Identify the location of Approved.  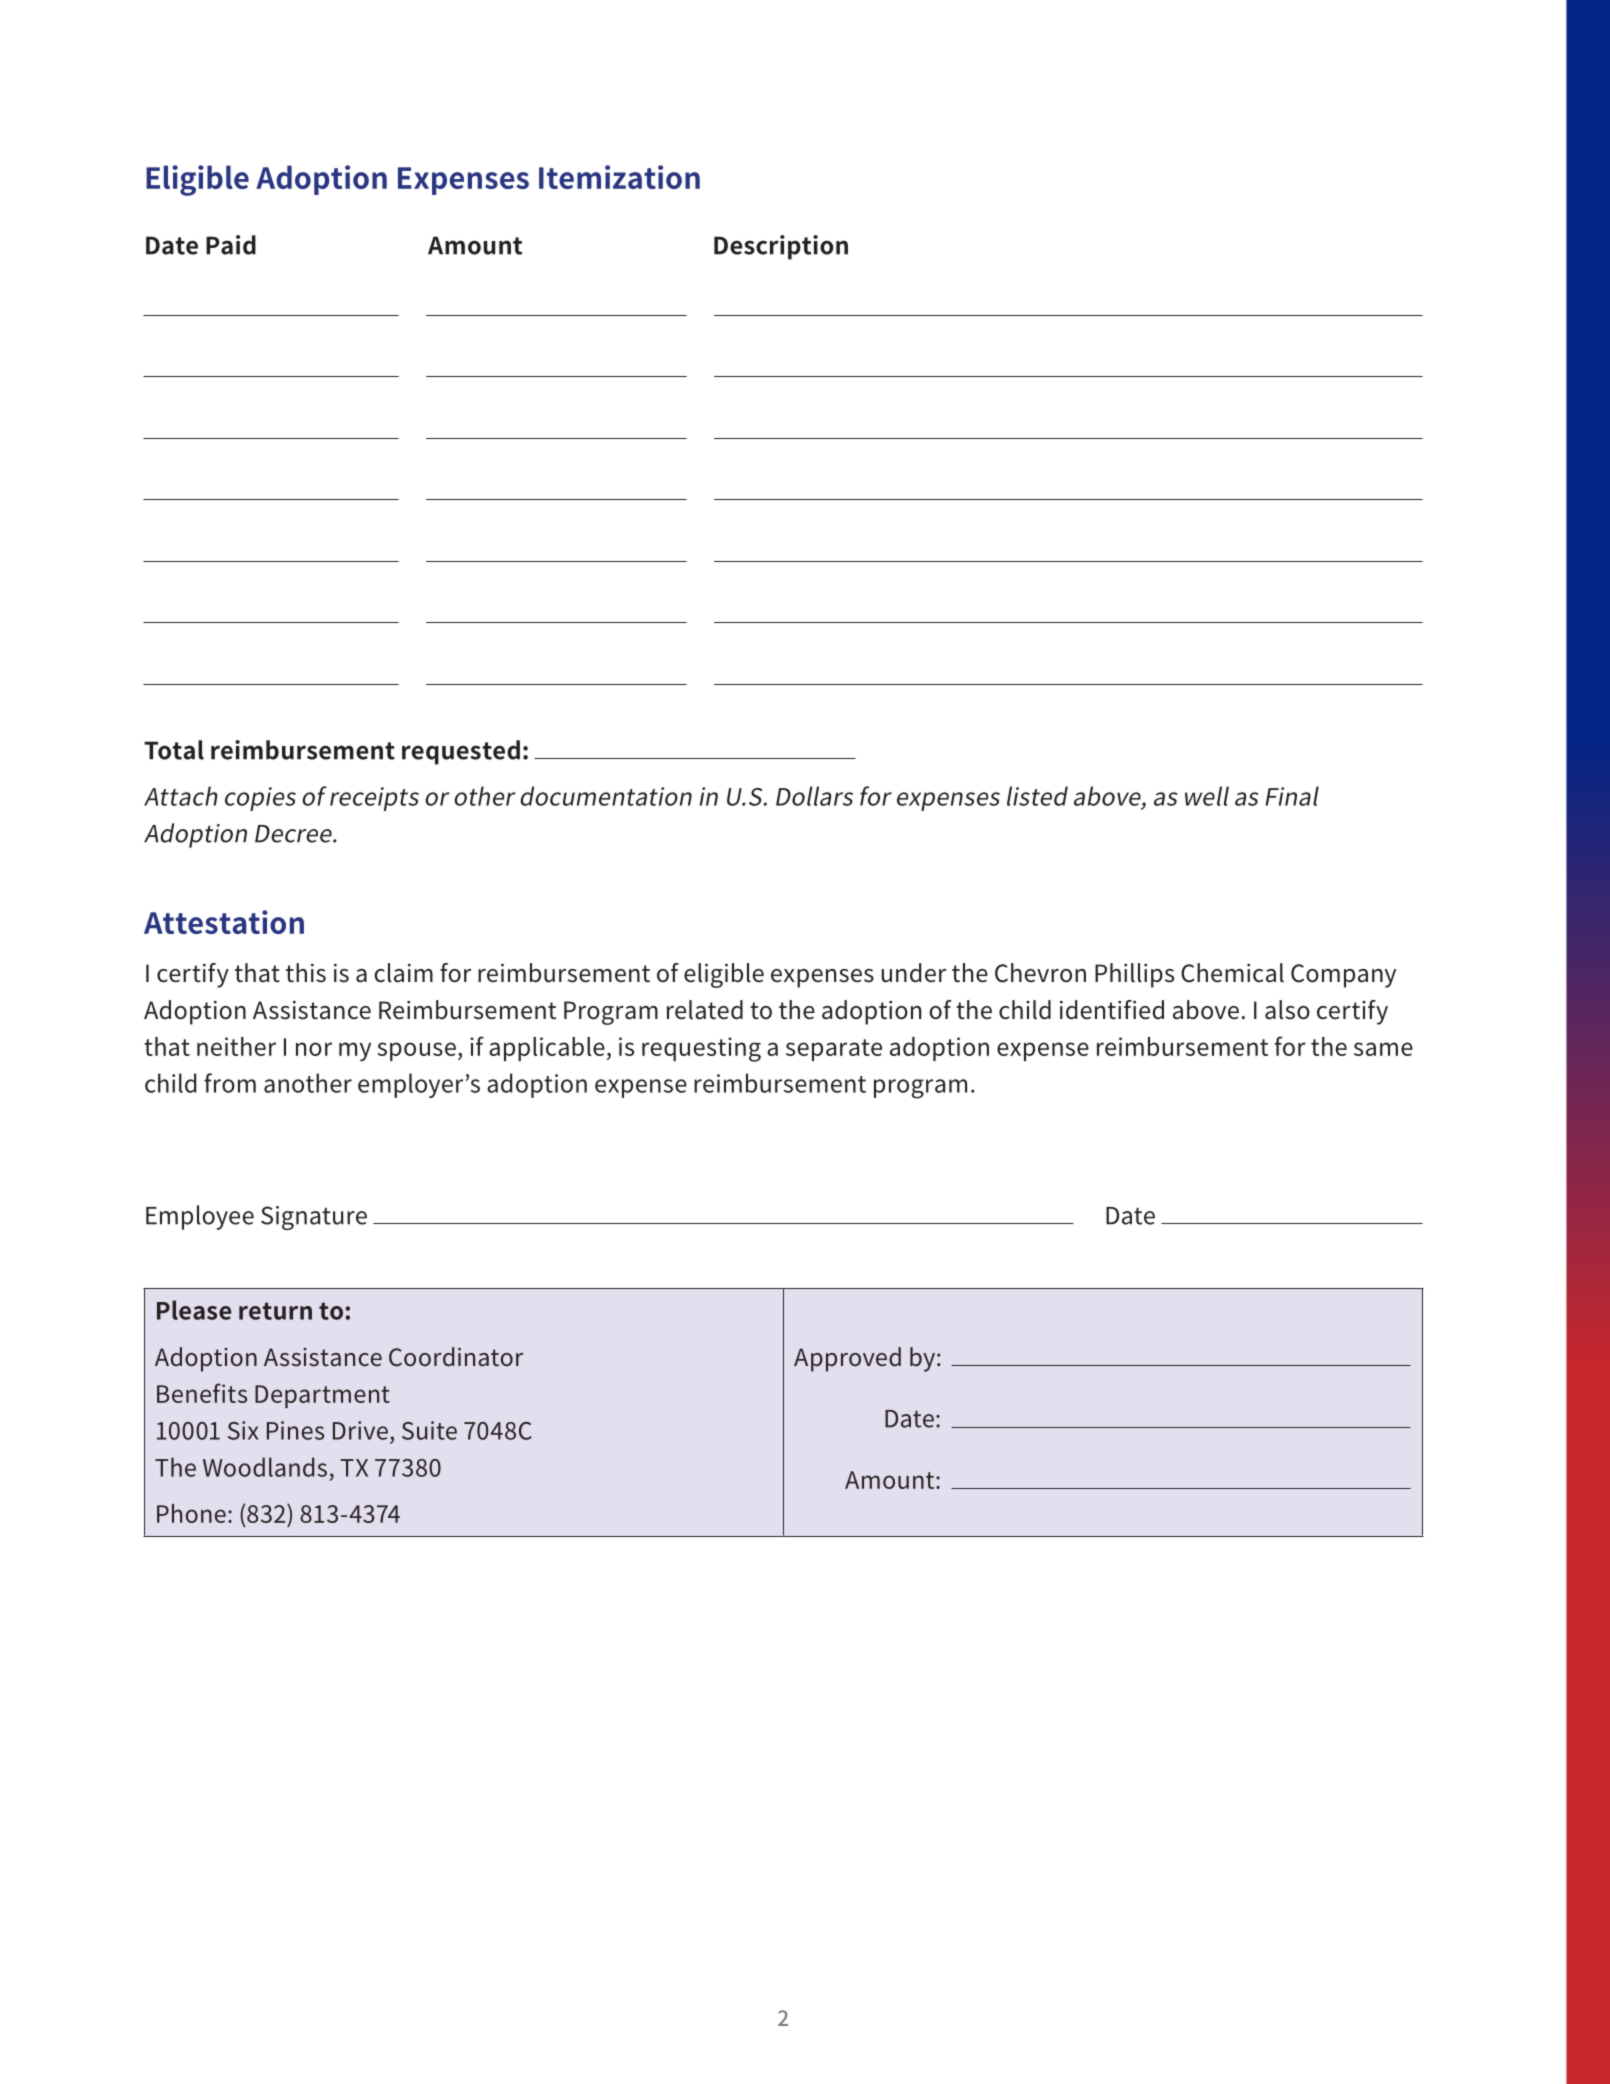
(847, 1359).
